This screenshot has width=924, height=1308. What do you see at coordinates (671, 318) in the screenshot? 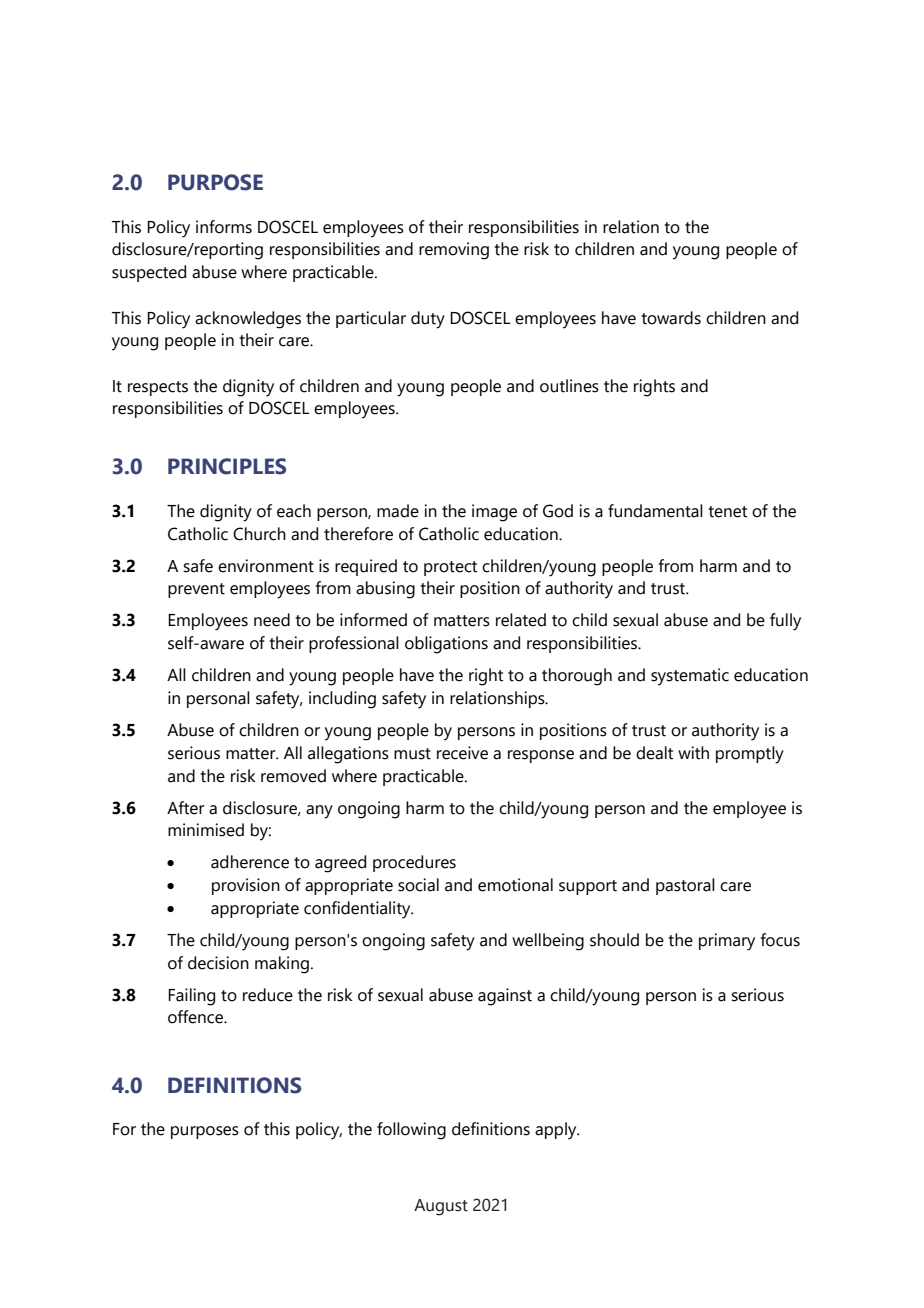
I see `towards` at bounding box center [671, 318].
